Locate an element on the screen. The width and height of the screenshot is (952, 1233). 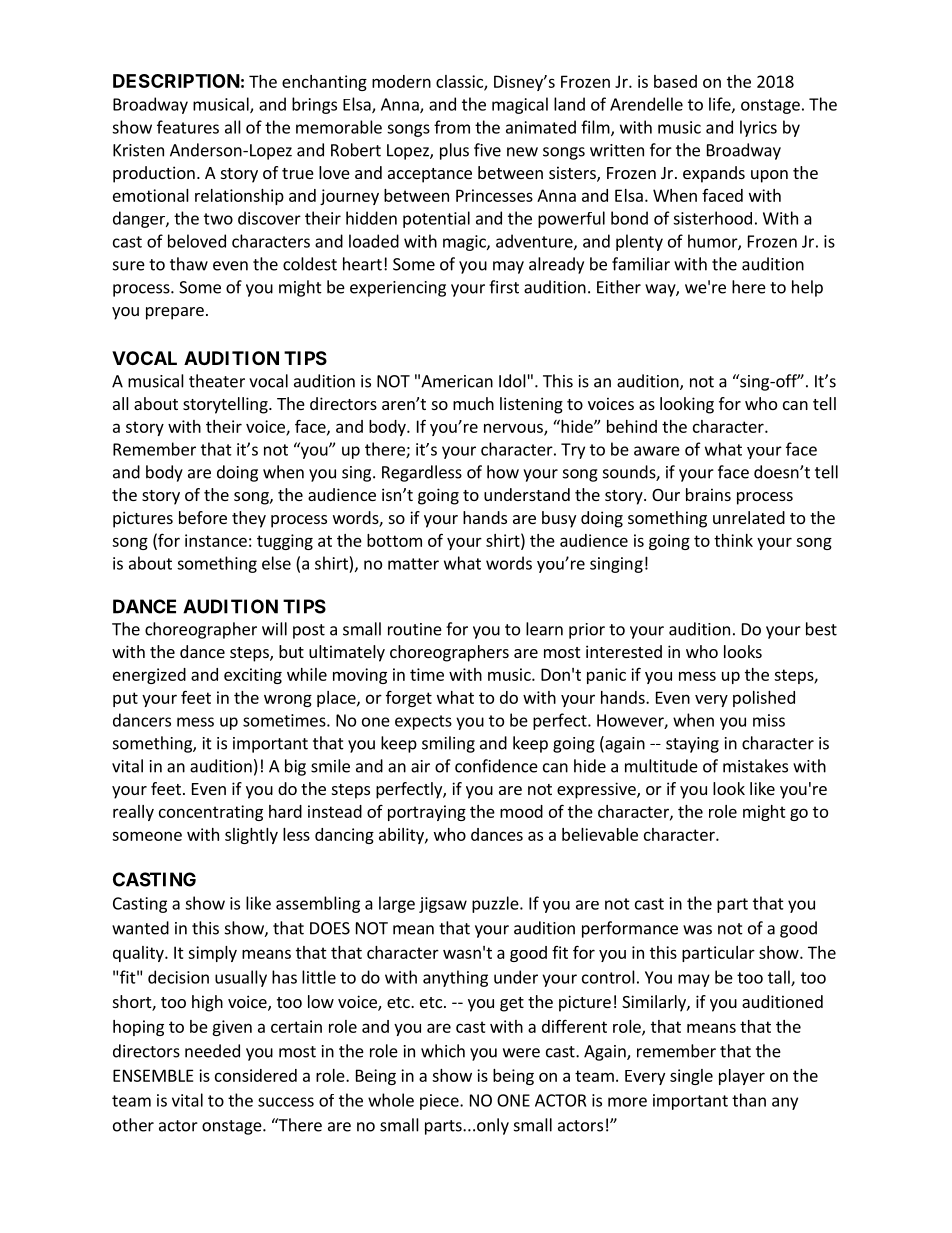
from is located at coordinates (452, 127).
